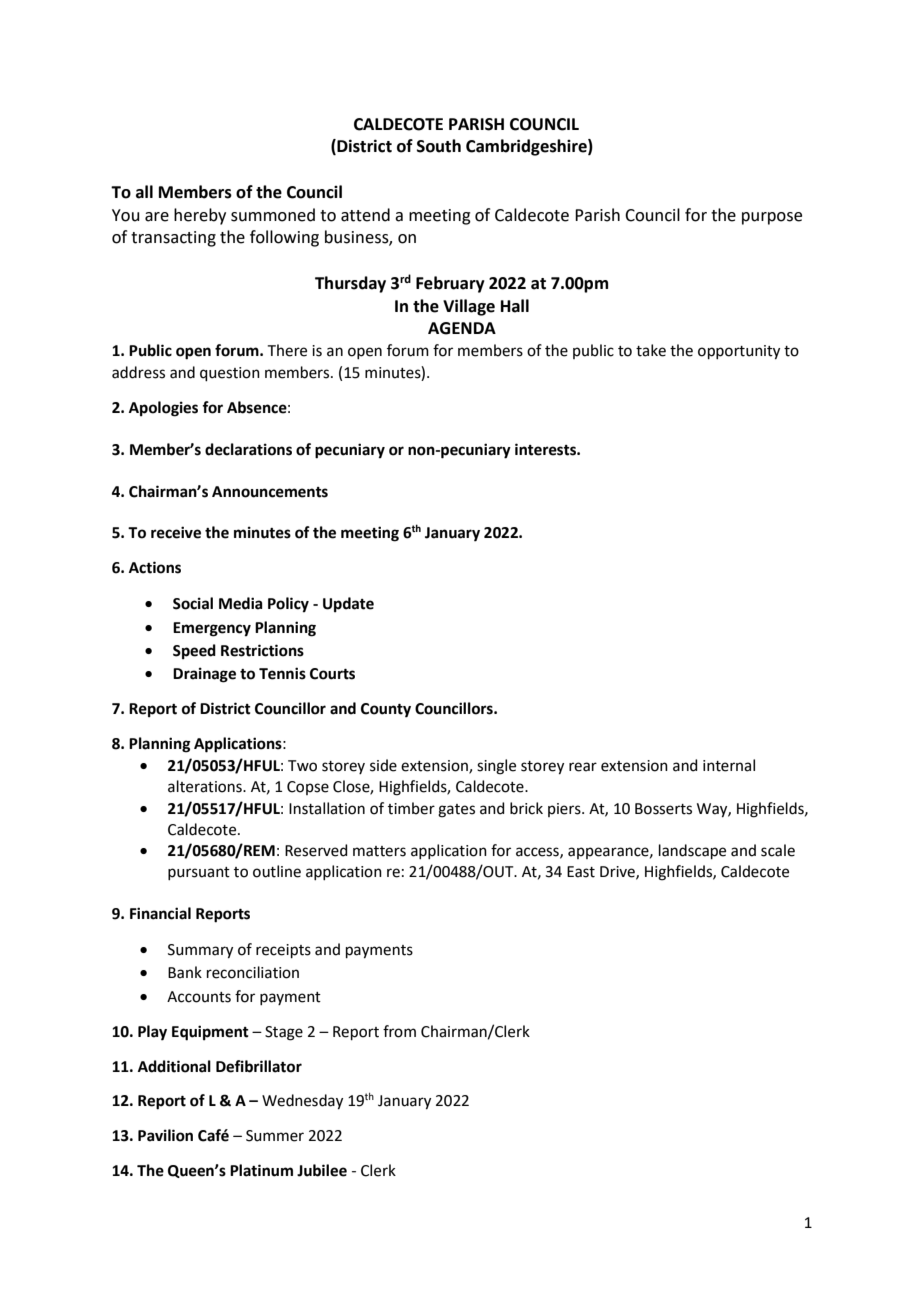 The width and height of the screenshot is (924, 1308). Describe the element at coordinates (439, 146) in the screenshot. I see `South` at that location.
